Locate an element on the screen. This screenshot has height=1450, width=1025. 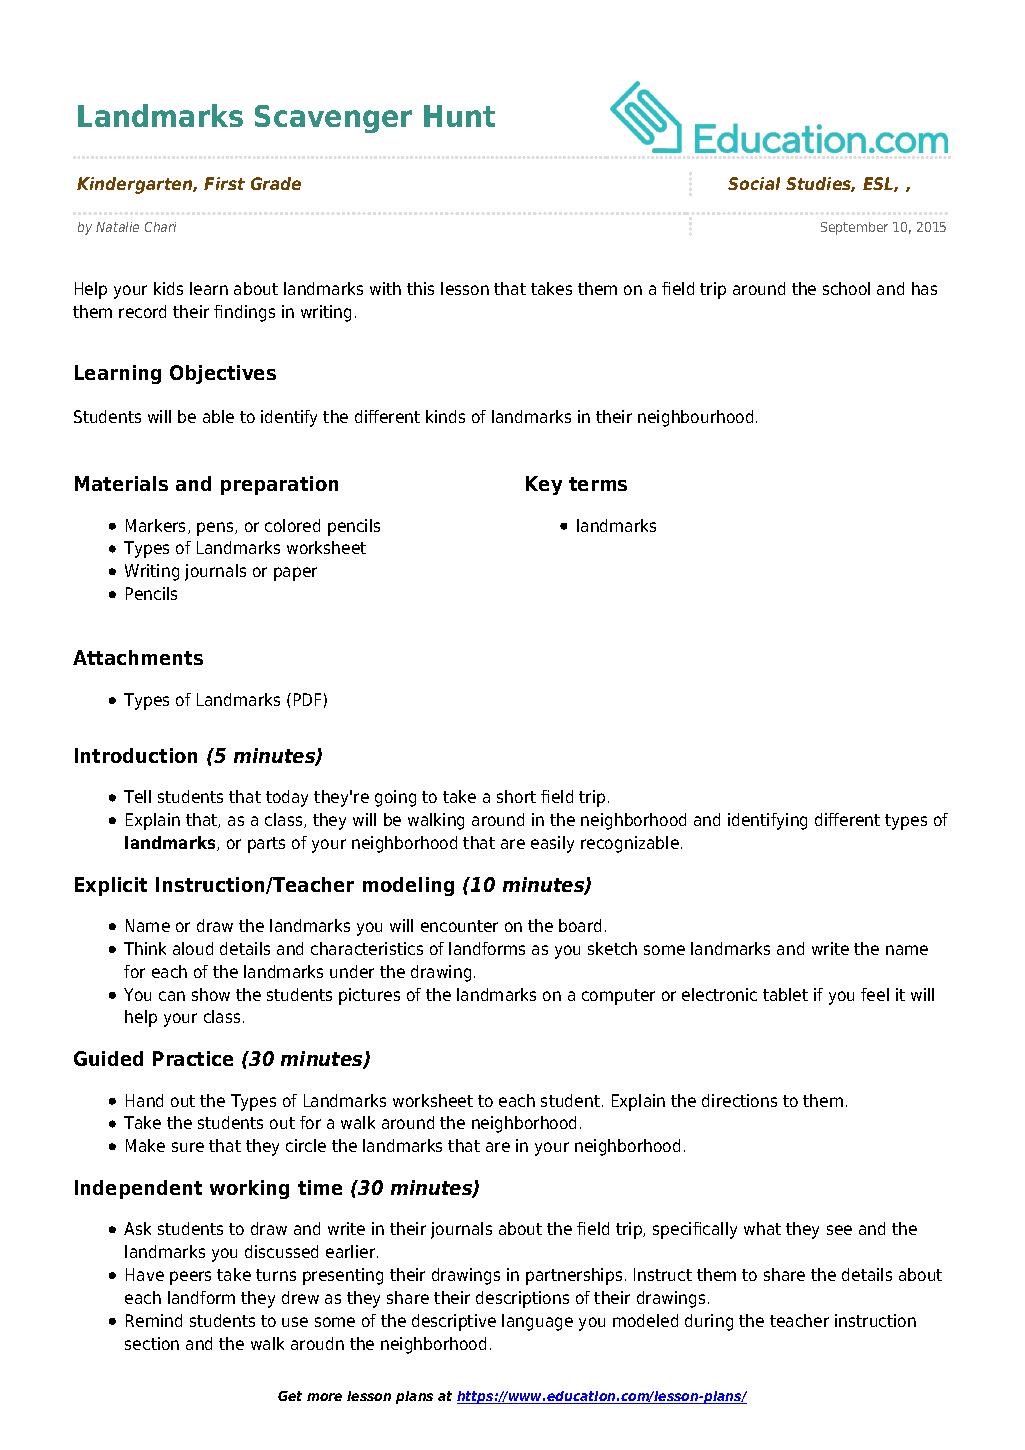
feel is located at coordinates (875, 994).
